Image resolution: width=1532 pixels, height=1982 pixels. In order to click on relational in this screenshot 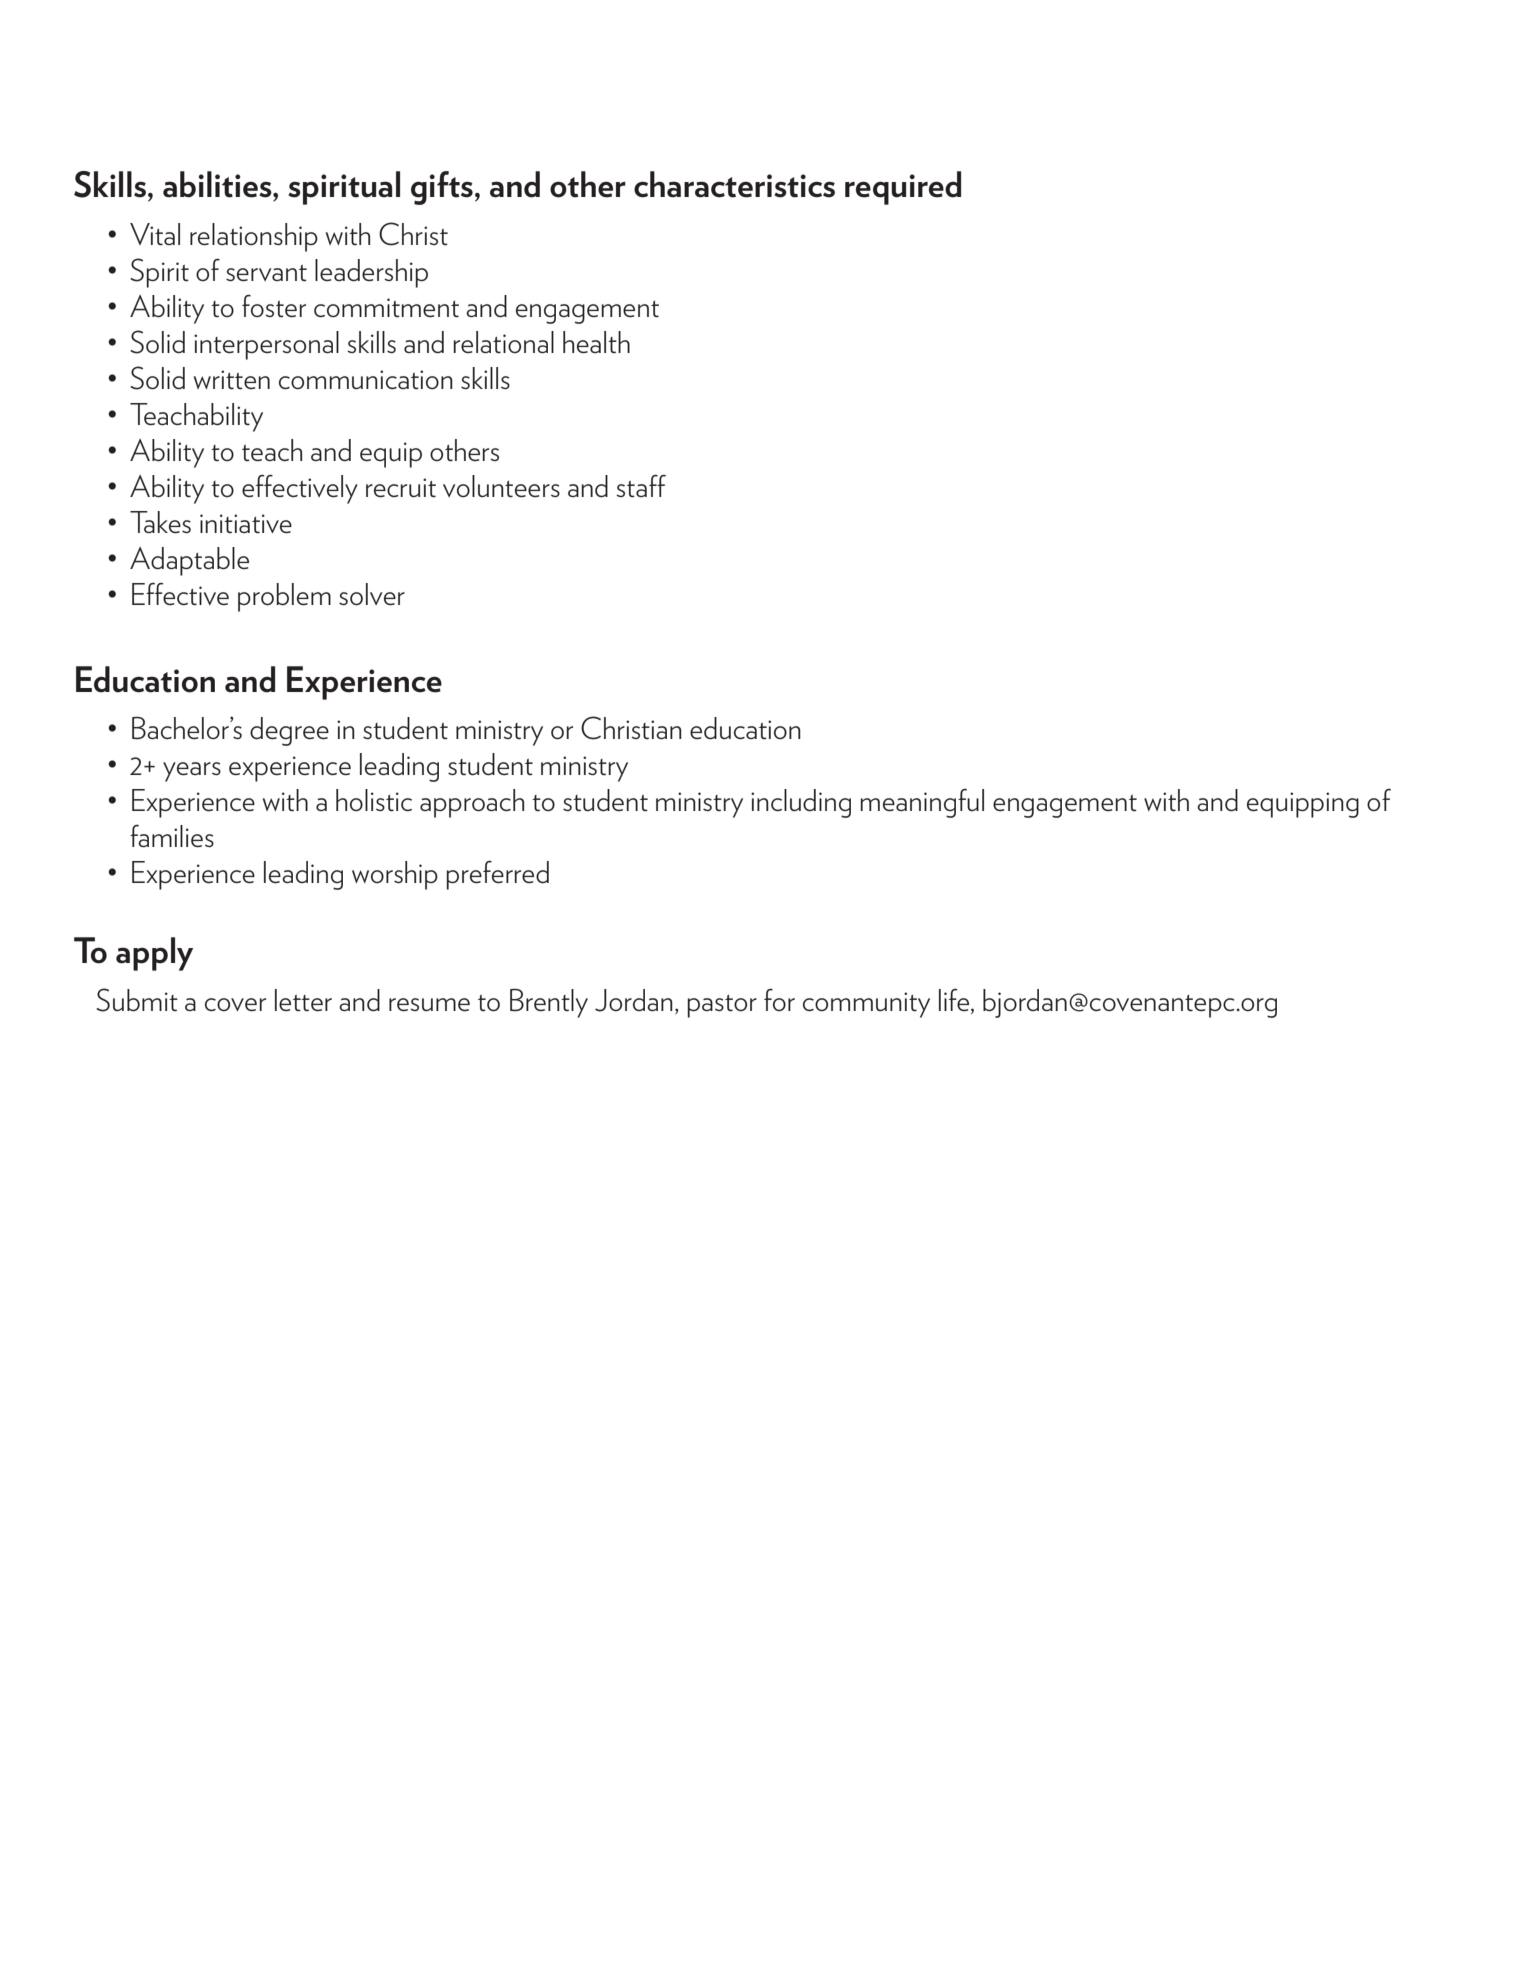, I will do `click(503, 342)`.
